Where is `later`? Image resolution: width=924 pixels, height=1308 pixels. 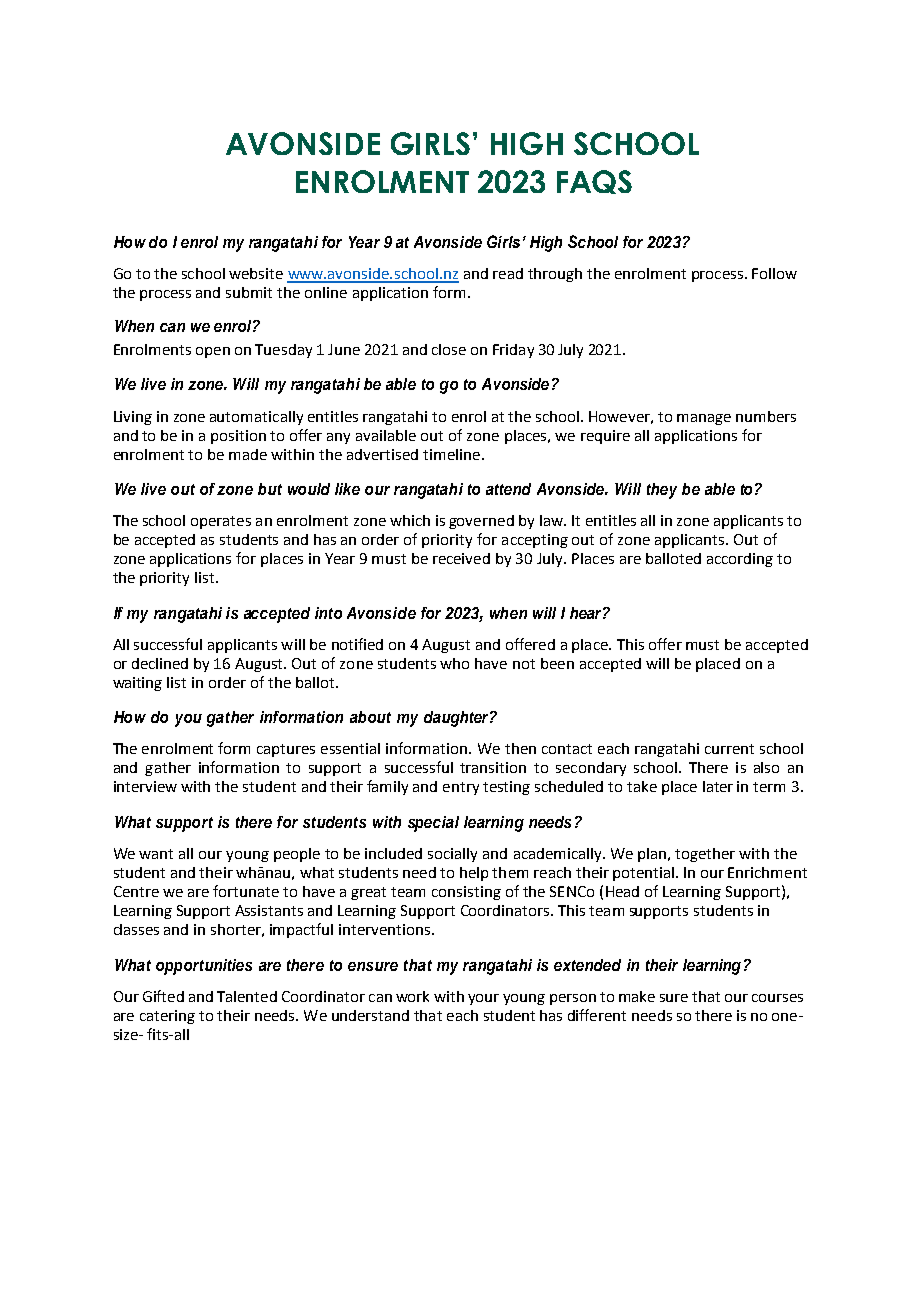 later is located at coordinates (718, 786).
